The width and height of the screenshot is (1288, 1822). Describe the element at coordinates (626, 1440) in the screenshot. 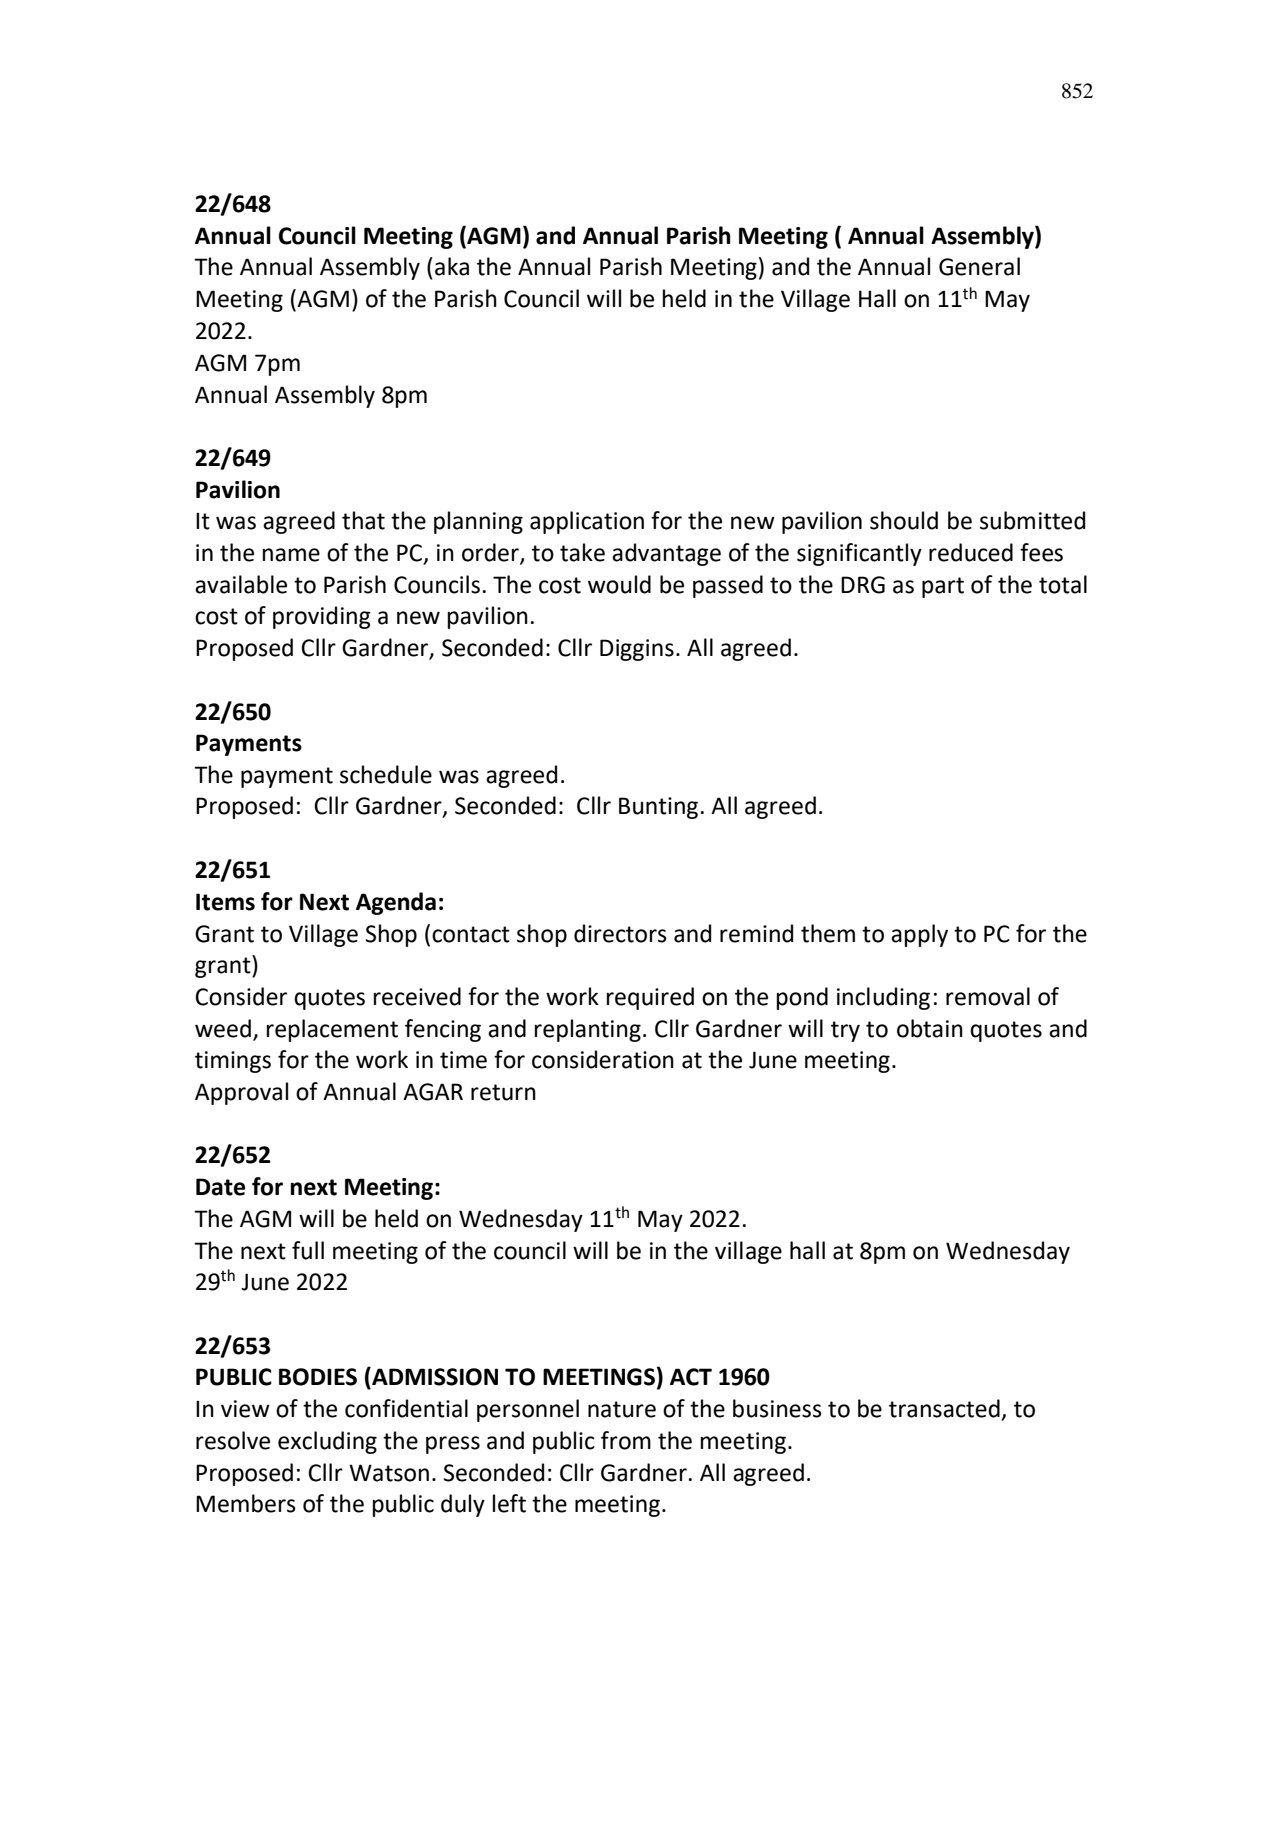

I see `from` at that location.
